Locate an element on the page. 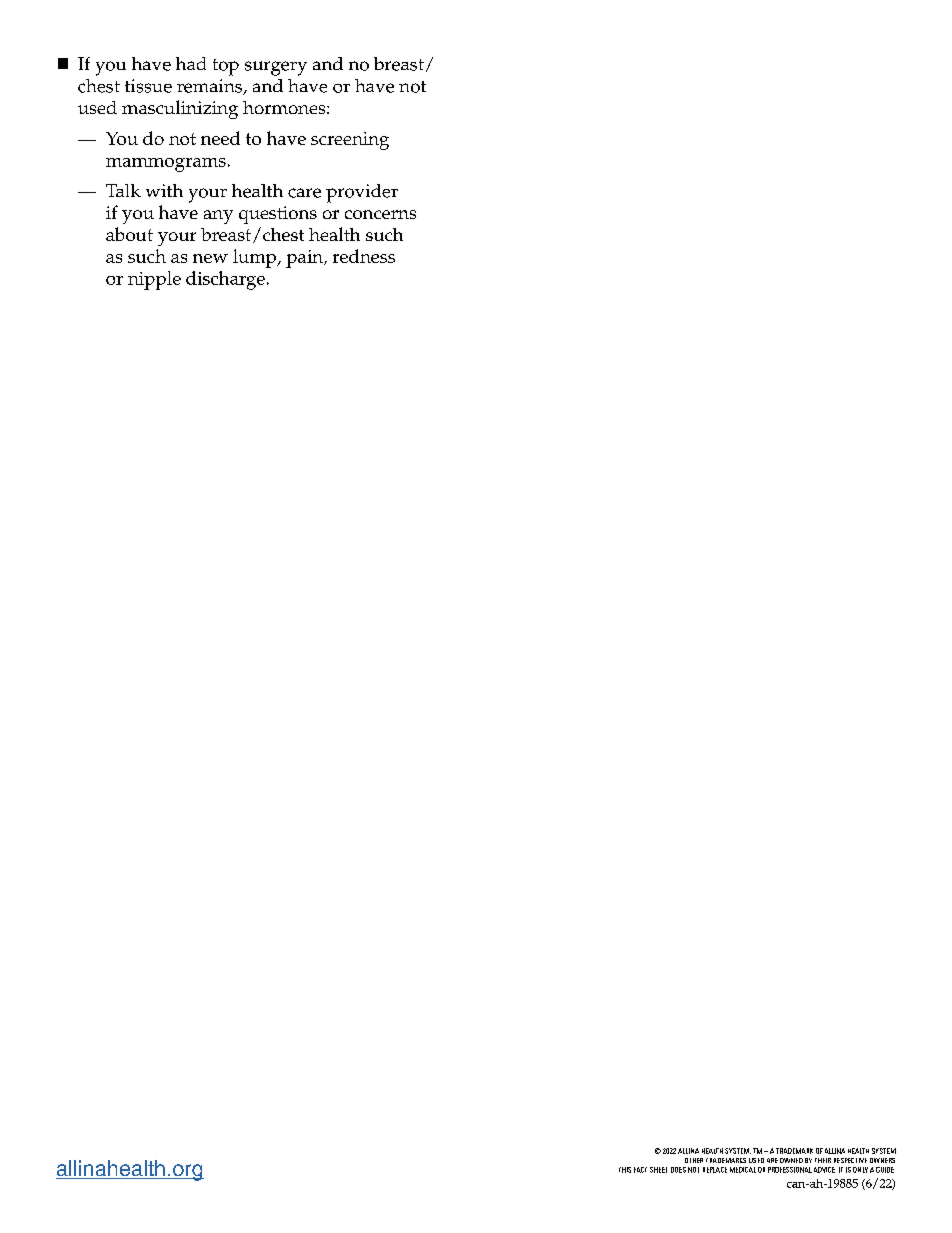  provider is located at coordinates (362, 193).
